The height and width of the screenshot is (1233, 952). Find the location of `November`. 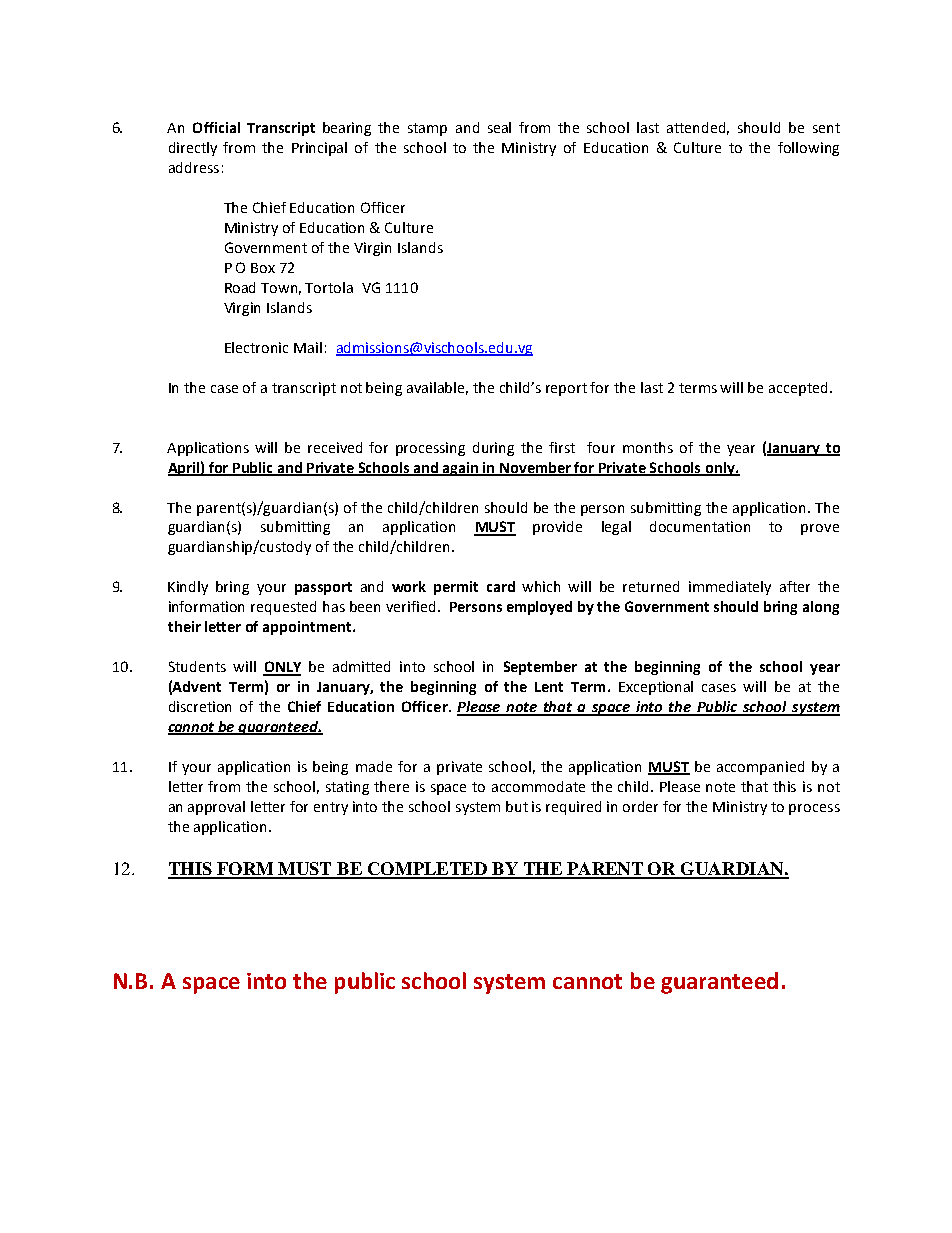

November is located at coordinates (536, 468).
